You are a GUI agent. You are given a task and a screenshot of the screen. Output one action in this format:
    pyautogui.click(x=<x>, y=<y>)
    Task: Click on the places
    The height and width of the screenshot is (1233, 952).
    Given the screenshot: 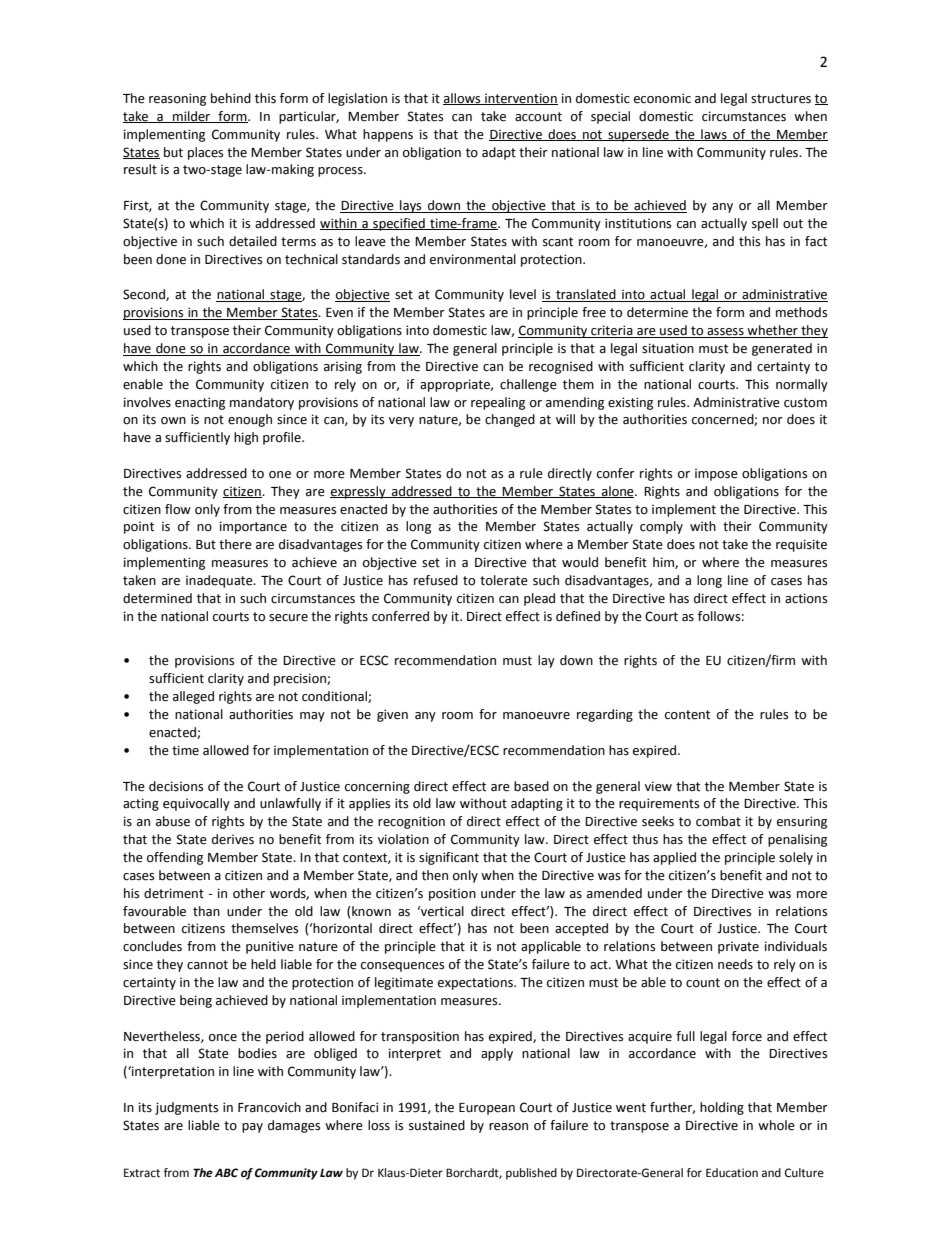 What is the action you would take?
    pyautogui.click(x=205, y=153)
